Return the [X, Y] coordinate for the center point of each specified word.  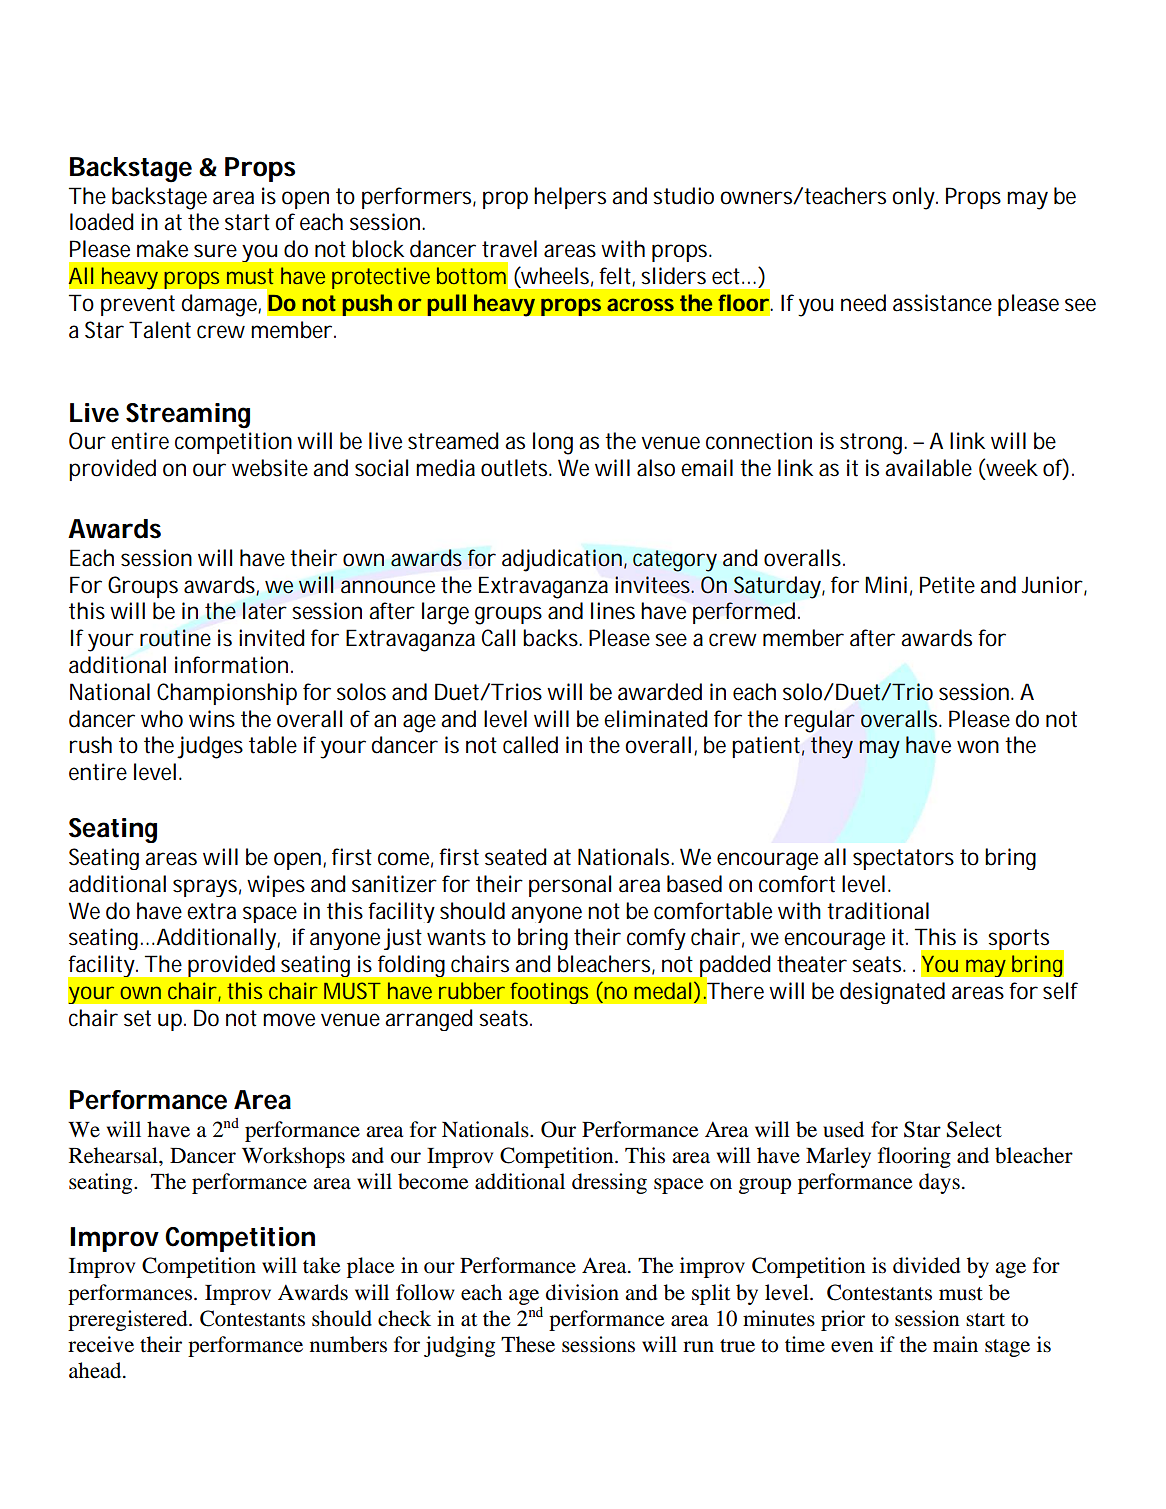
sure [215, 251]
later [264, 611]
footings [549, 993]
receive [101, 1344]
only [913, 198]
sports [1019, 939]
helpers [570, 198]
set [137, 1018]
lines [613, 611]
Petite [947, 585]
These [528, 1344]
